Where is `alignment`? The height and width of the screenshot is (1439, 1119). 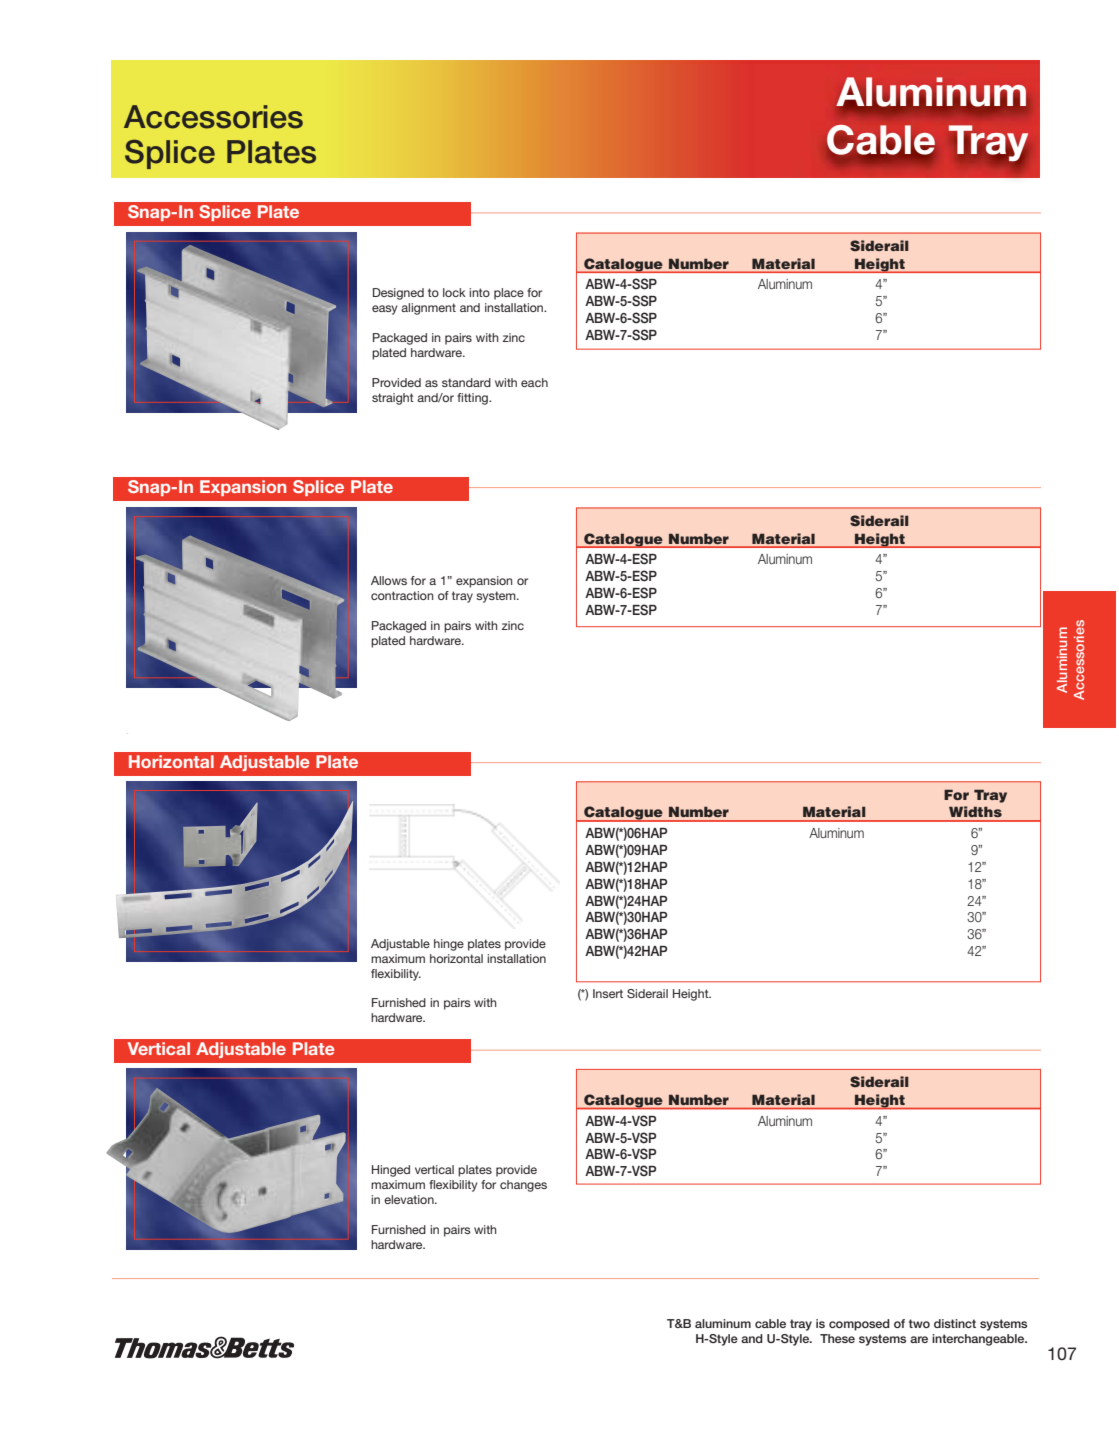
alignment is located at coordinates (428, 309).
